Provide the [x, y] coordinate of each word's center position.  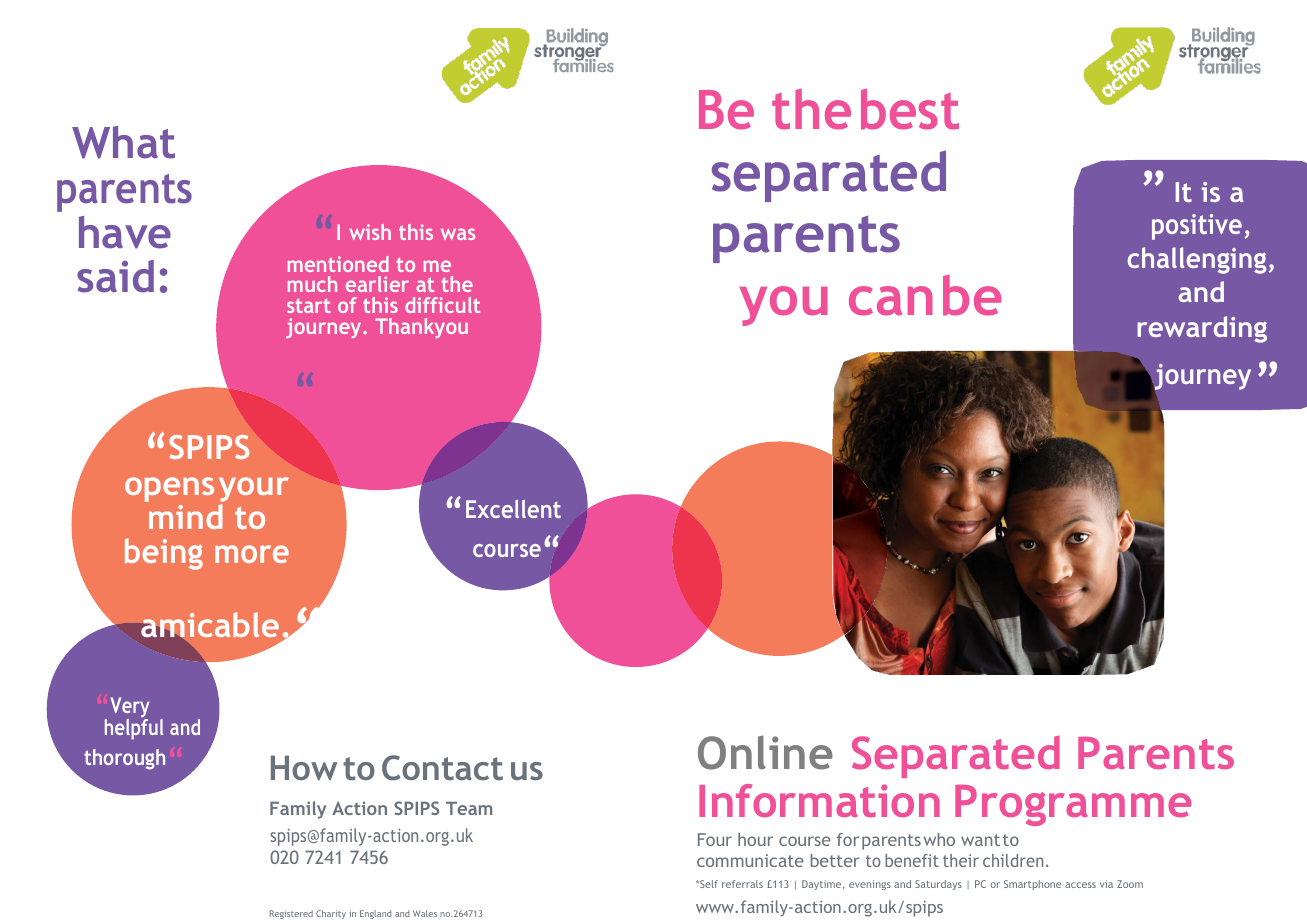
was [458, 234]
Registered [291, 914]
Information [819, 800]
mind [186, 516]
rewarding [1202, 329]
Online [765, 752]
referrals [742, 884]
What [123, 142]
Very [129, 708]
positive [1197, 227]
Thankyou [421, 328]
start [309, 306]
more [252, 554]
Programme [1073, 805]
